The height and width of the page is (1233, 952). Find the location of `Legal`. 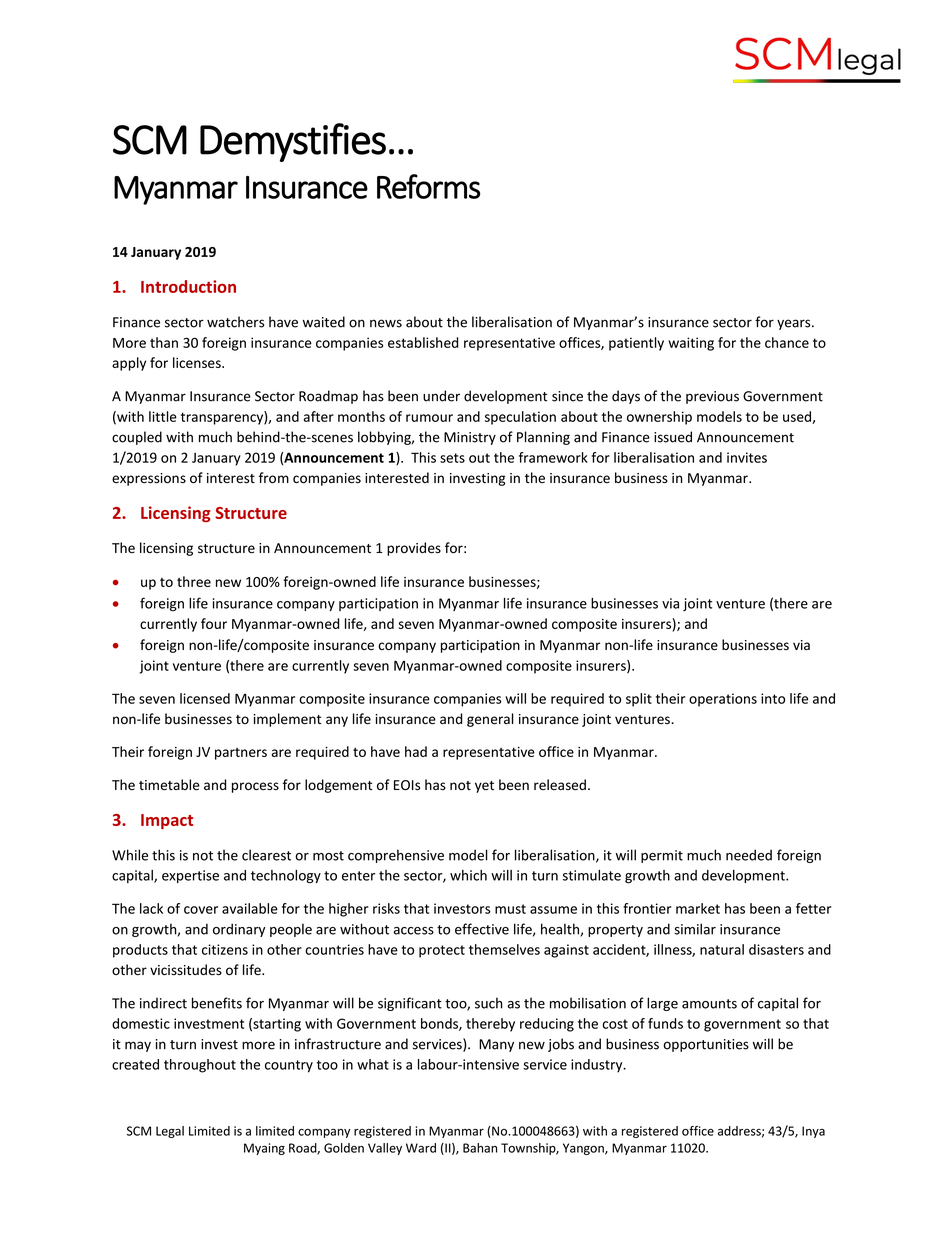

Legal is located at coordinates (170, 1132).
